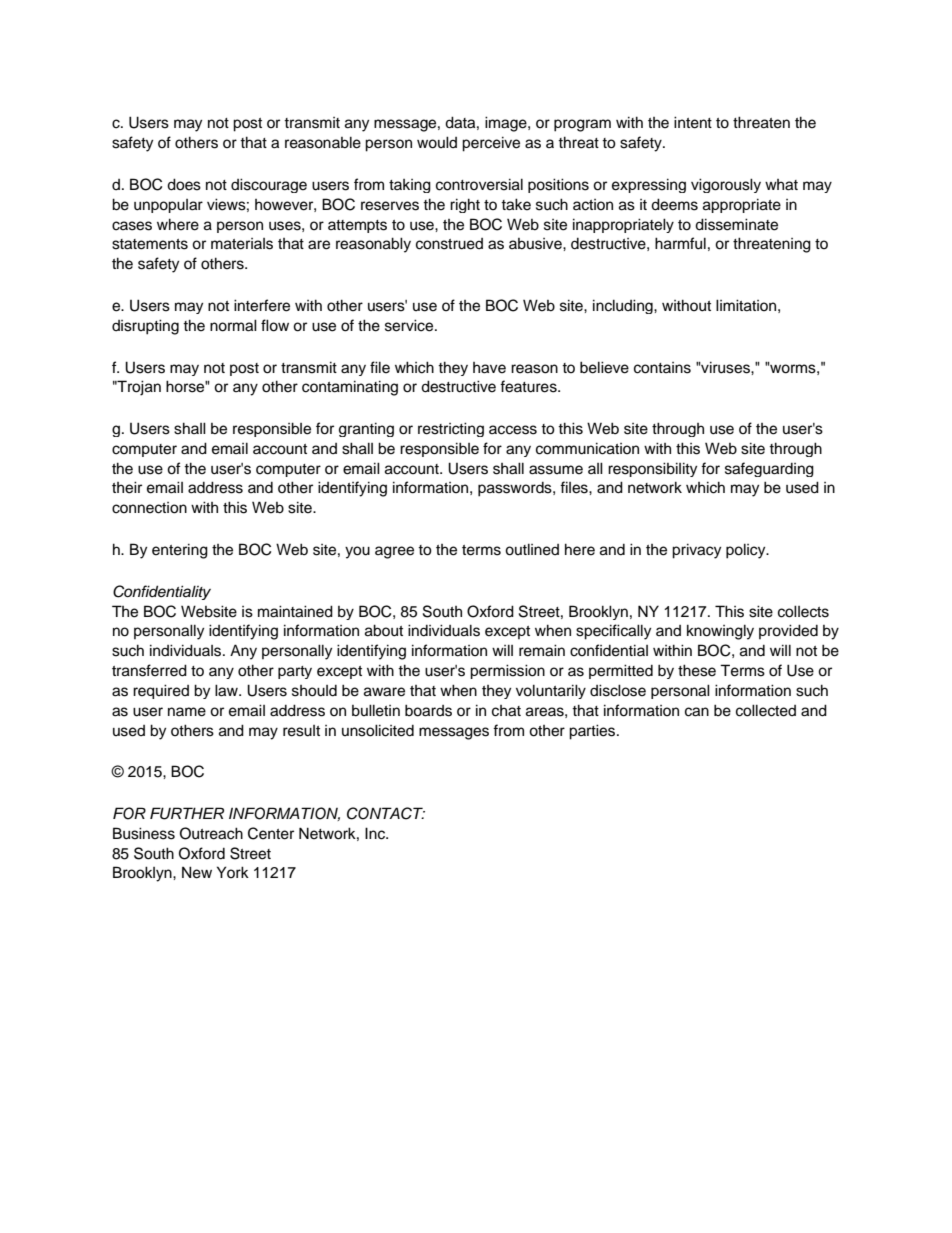  Describe the element at coordinates (593, 732) in the screenshot. I see `parties` at that location.
